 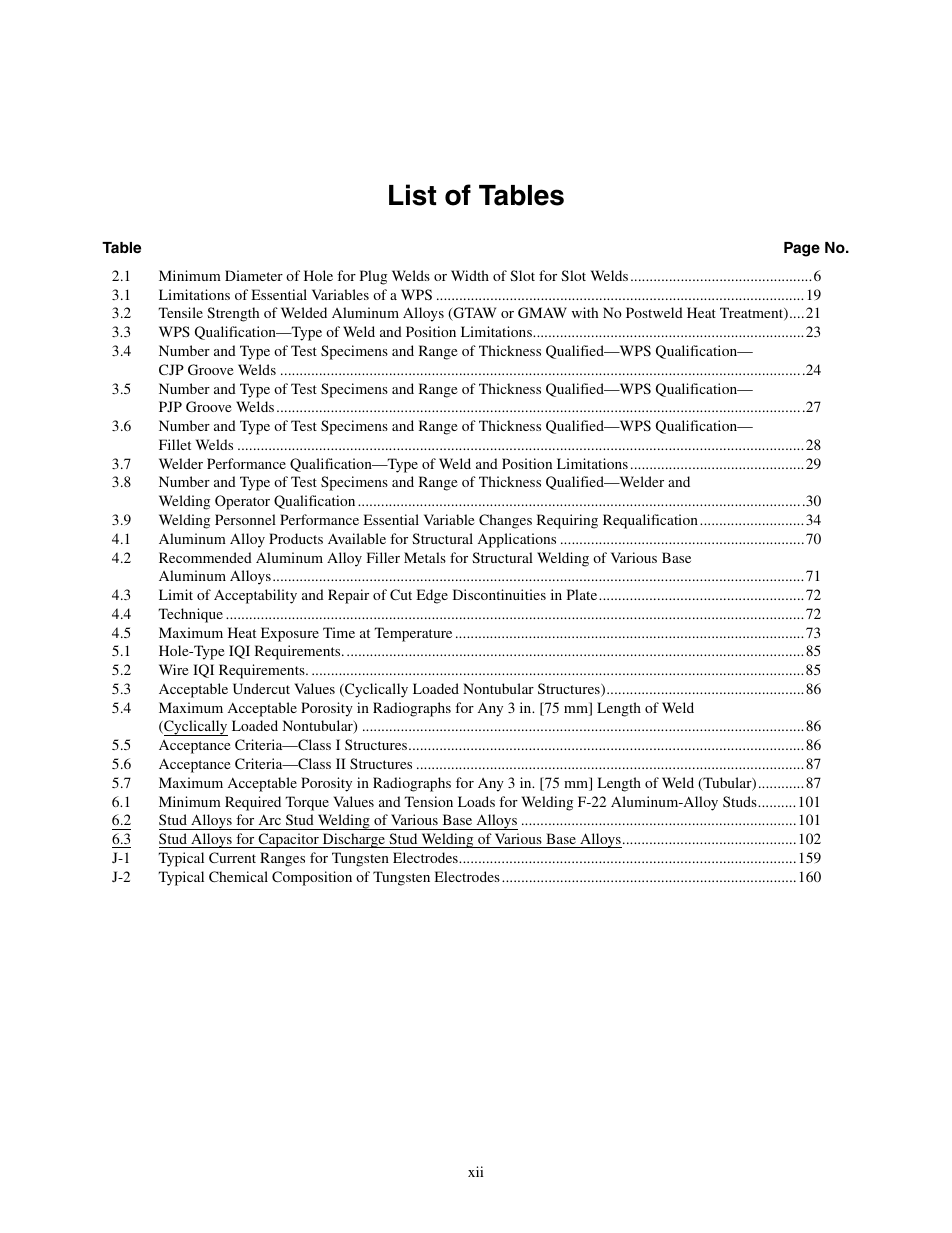 What do you see at coordinates (261, 688) in the page?
I see `Undercut` at bounding box center [261, 688].
